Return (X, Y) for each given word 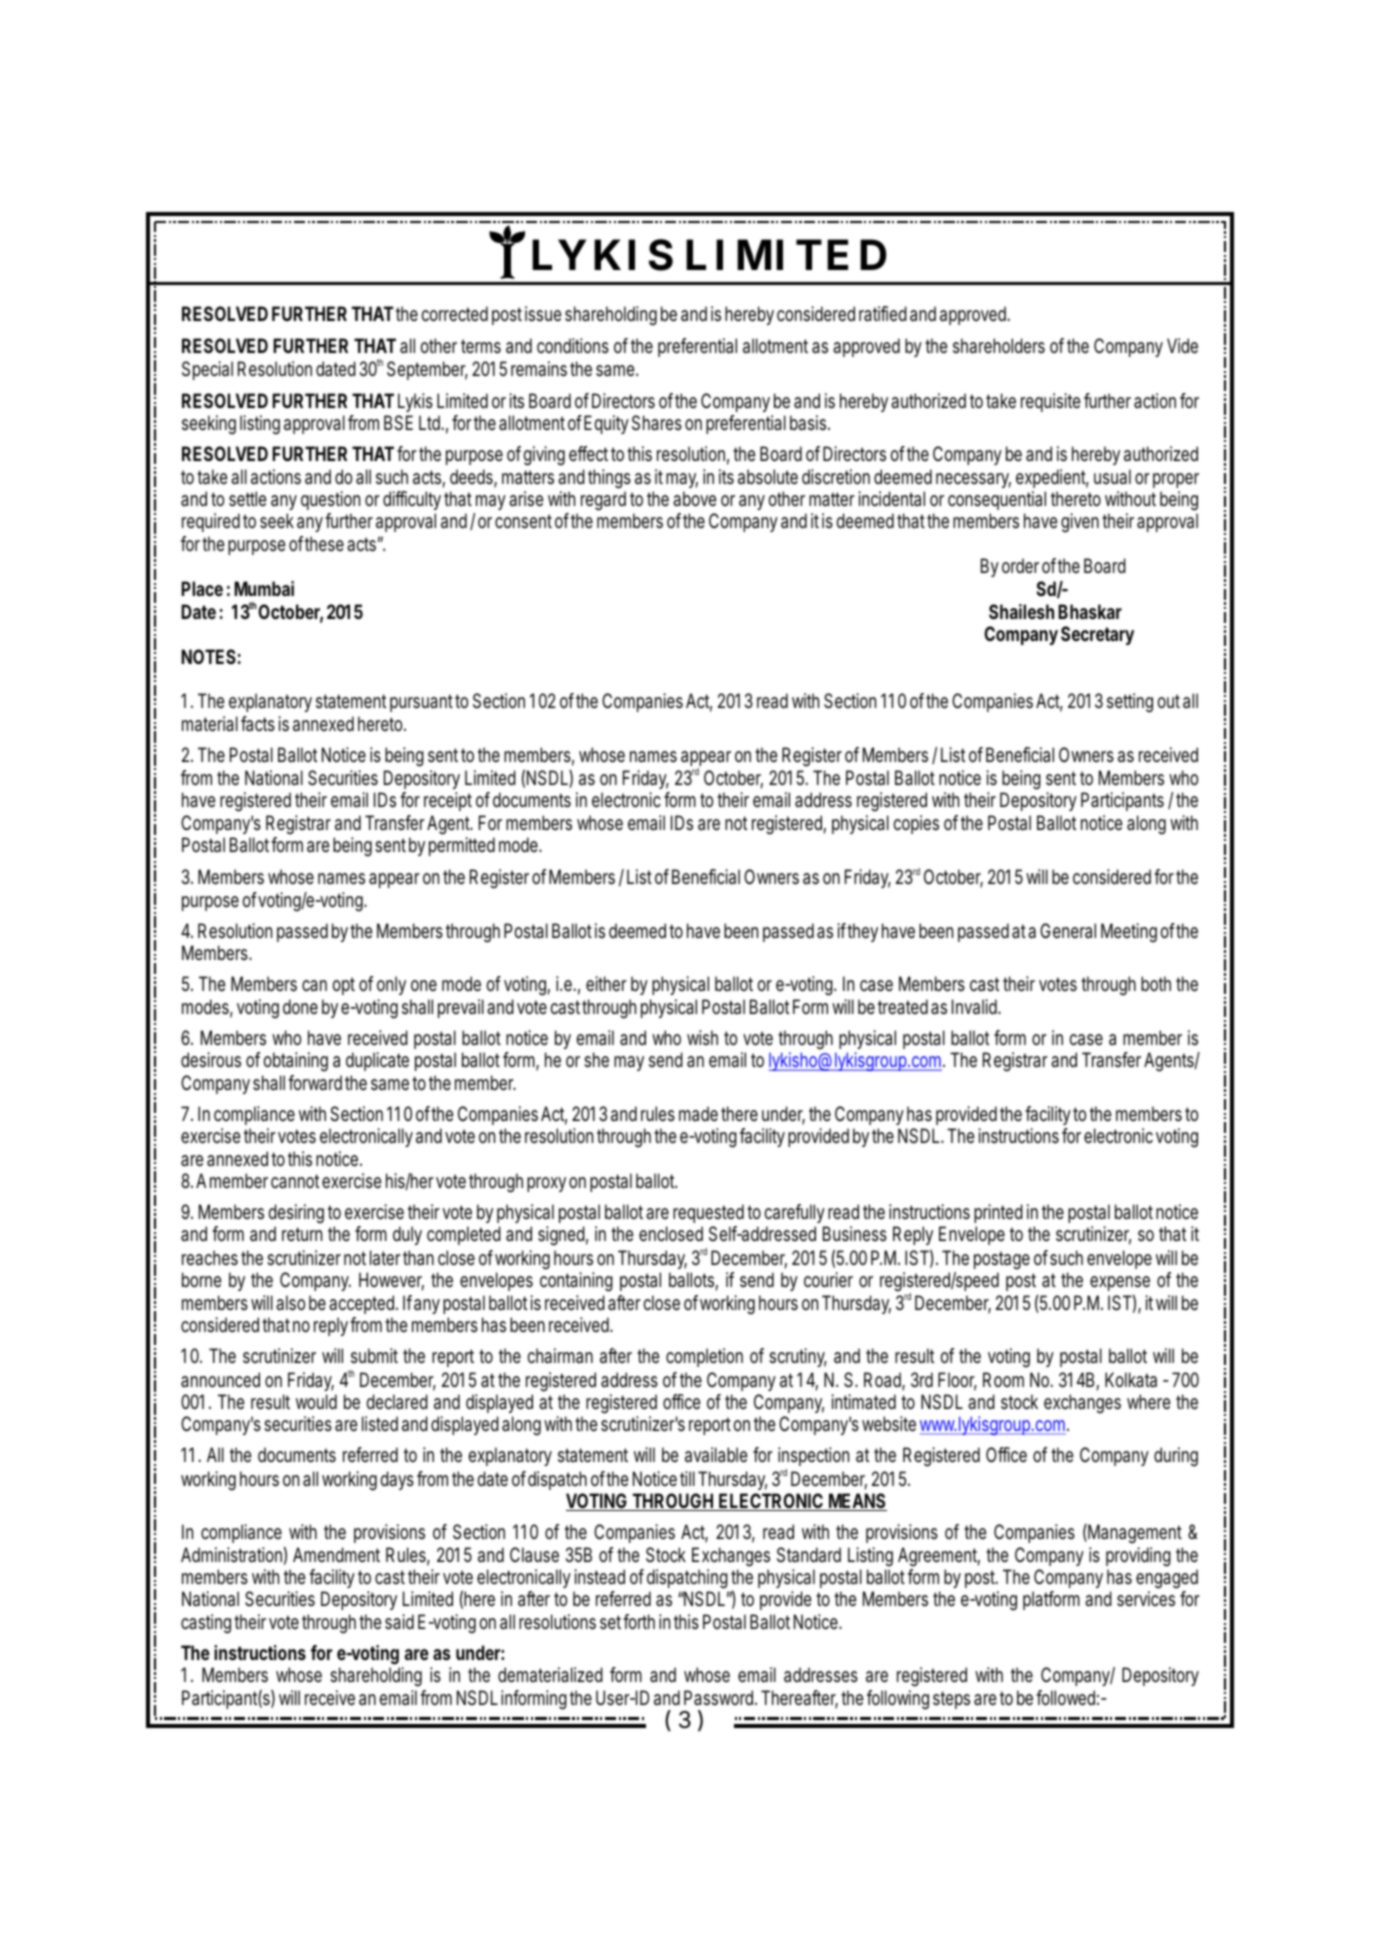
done (300, 1006)
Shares (657, 423)
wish (702, 1037)
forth (639, 1621)
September (427, 370)
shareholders (999, 346)
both (1156, 983)
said (399, 1622)
